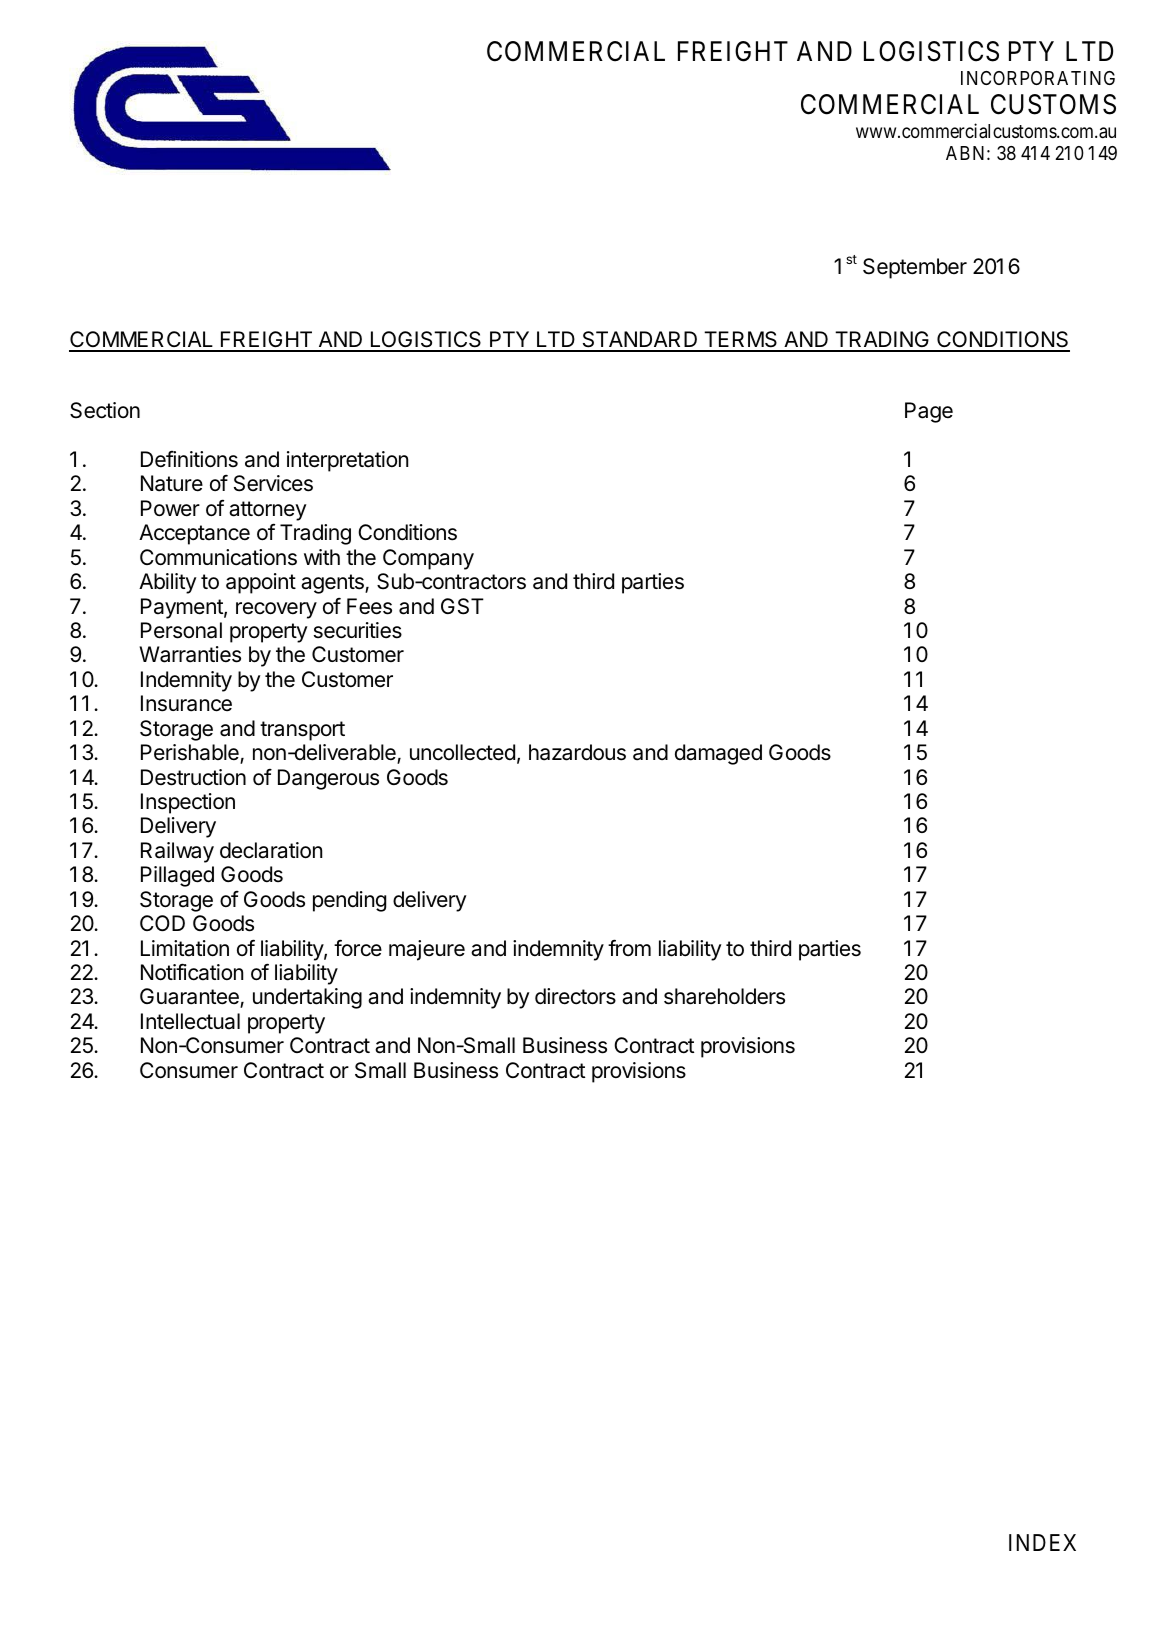 This page has width=1149, height=1625. Describe the element at coordinates (190, 1021) in the page. I see `Intellectual` at that location.
